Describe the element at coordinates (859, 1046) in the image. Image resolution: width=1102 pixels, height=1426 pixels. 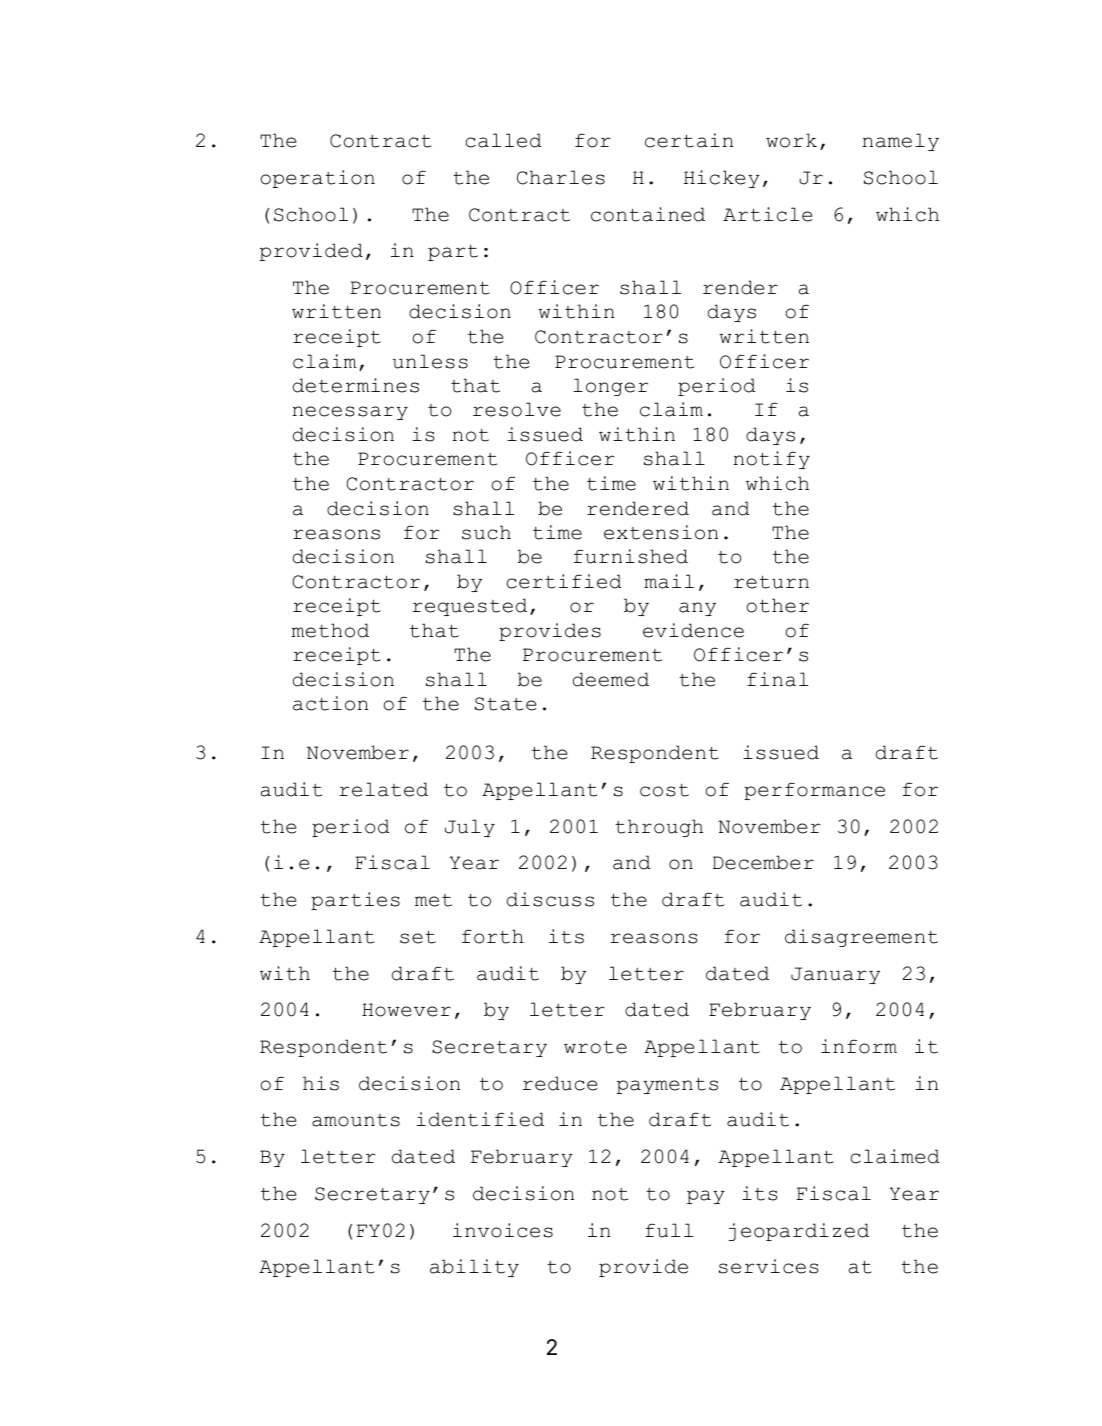
I see `inform` at that location.
